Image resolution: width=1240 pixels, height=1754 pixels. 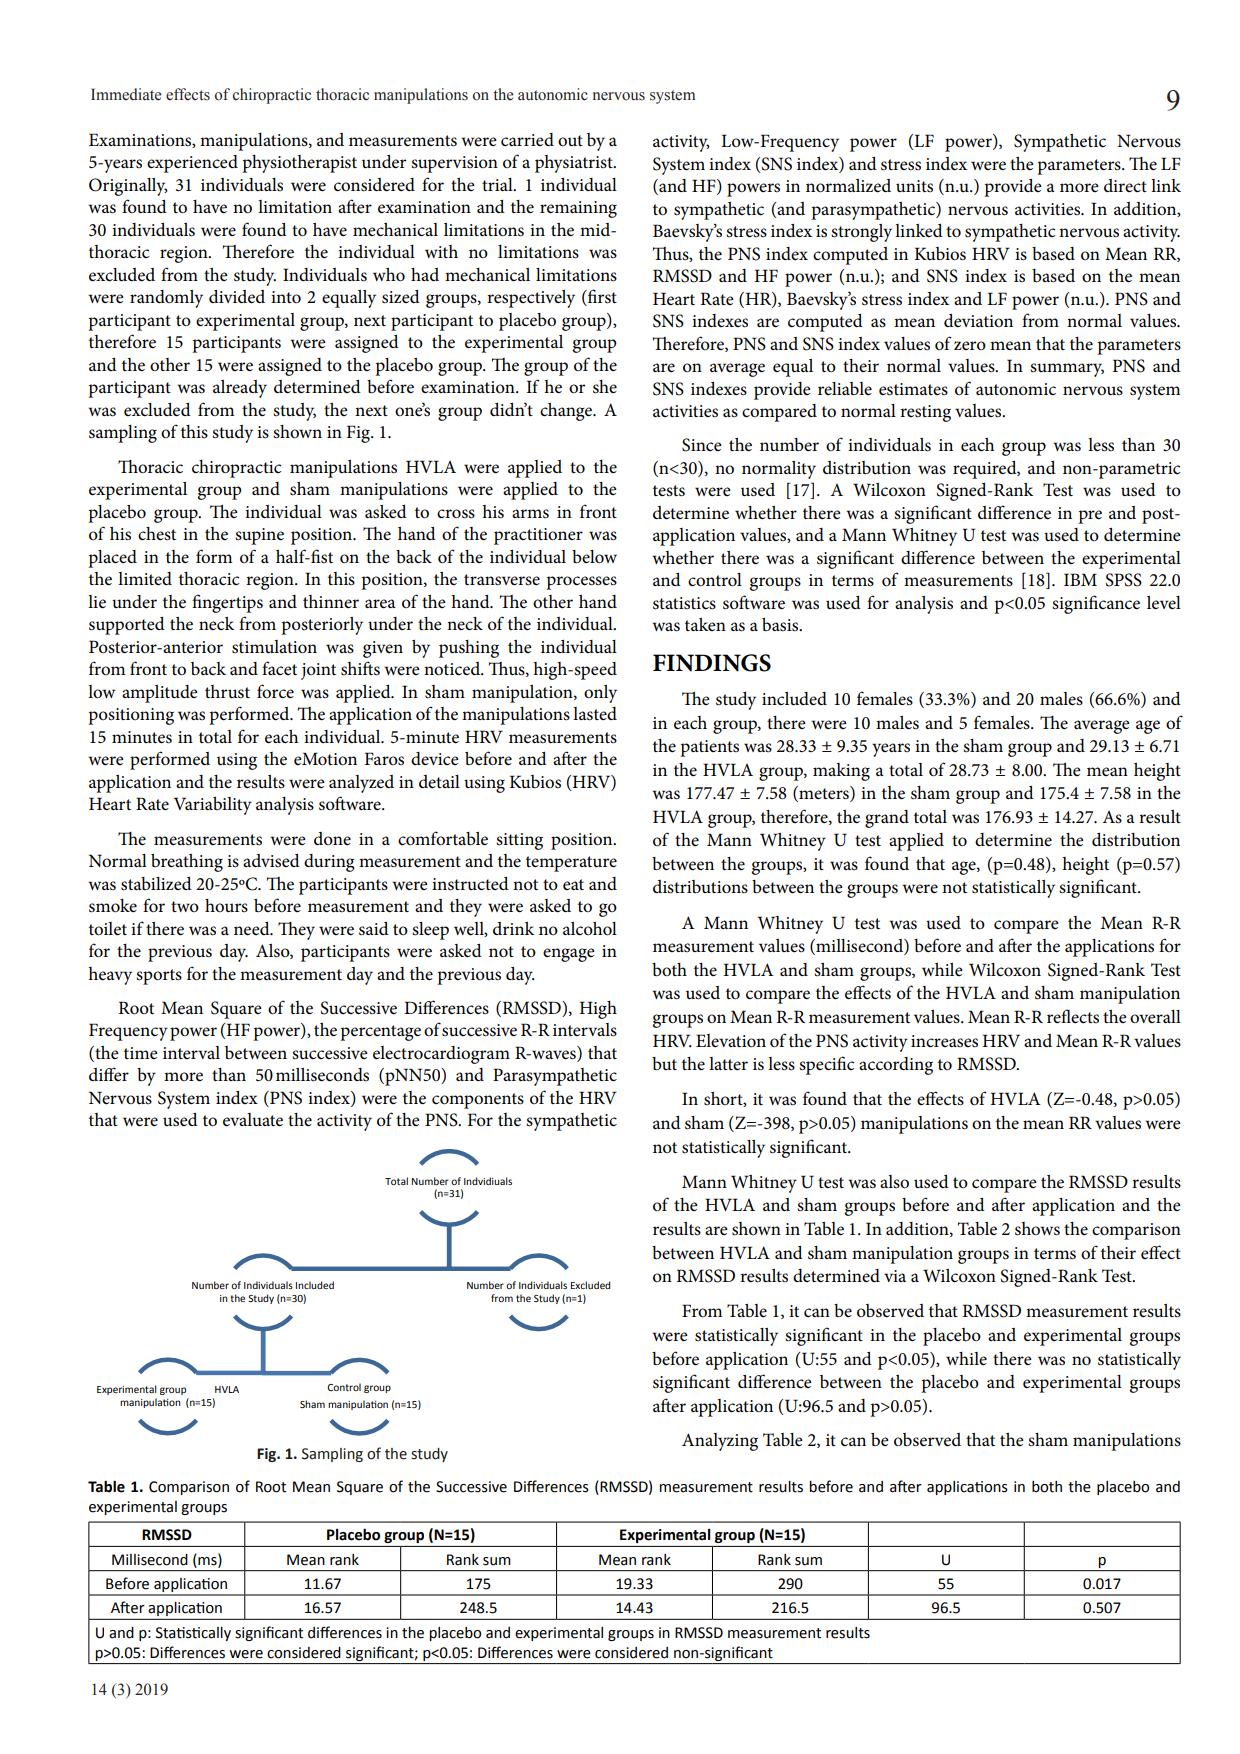 I want to click on shows, so click(x=1037, y=1229).
